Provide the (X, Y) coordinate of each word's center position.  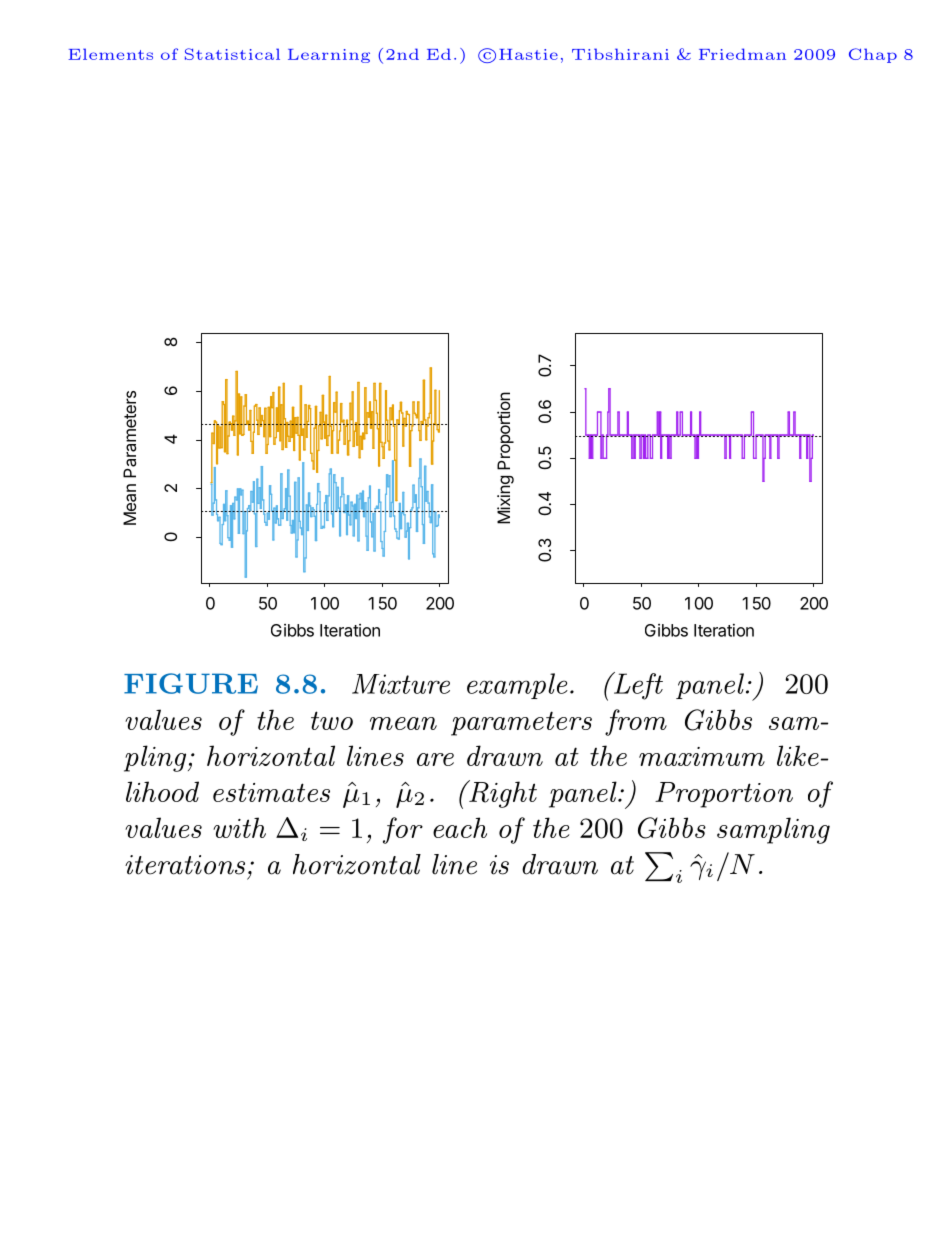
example (517, 686)
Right (502, 794)
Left (637, 686)
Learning (329, 56)
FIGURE (191, 683)
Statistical (232, 54)
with (239, 827)
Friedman (742, 54)
